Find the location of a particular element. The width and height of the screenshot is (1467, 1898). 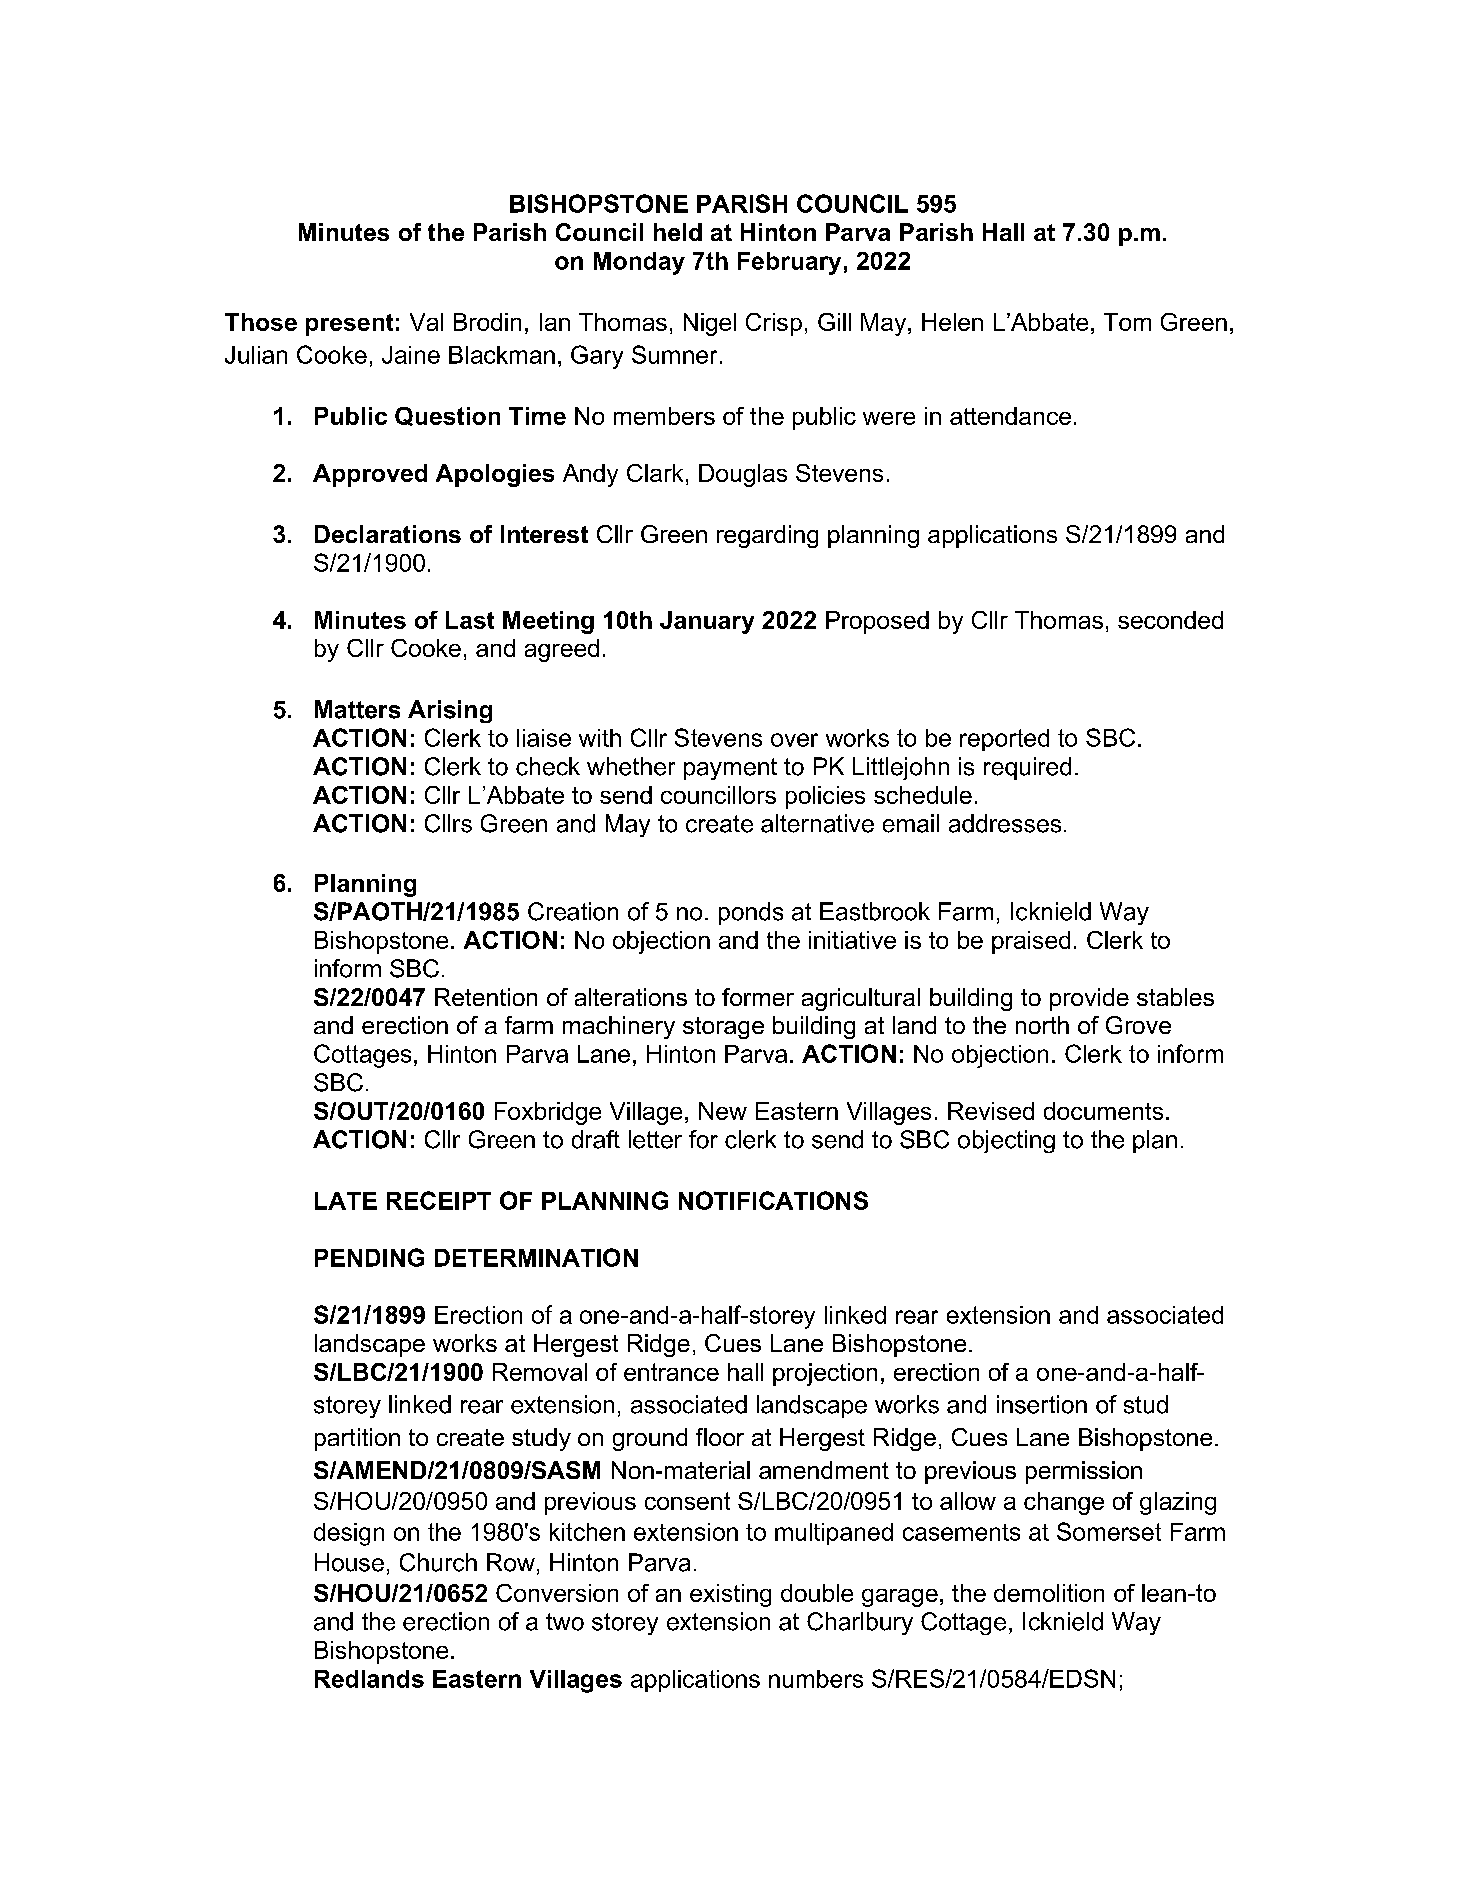

New is located at coordinates (723, 1111).
